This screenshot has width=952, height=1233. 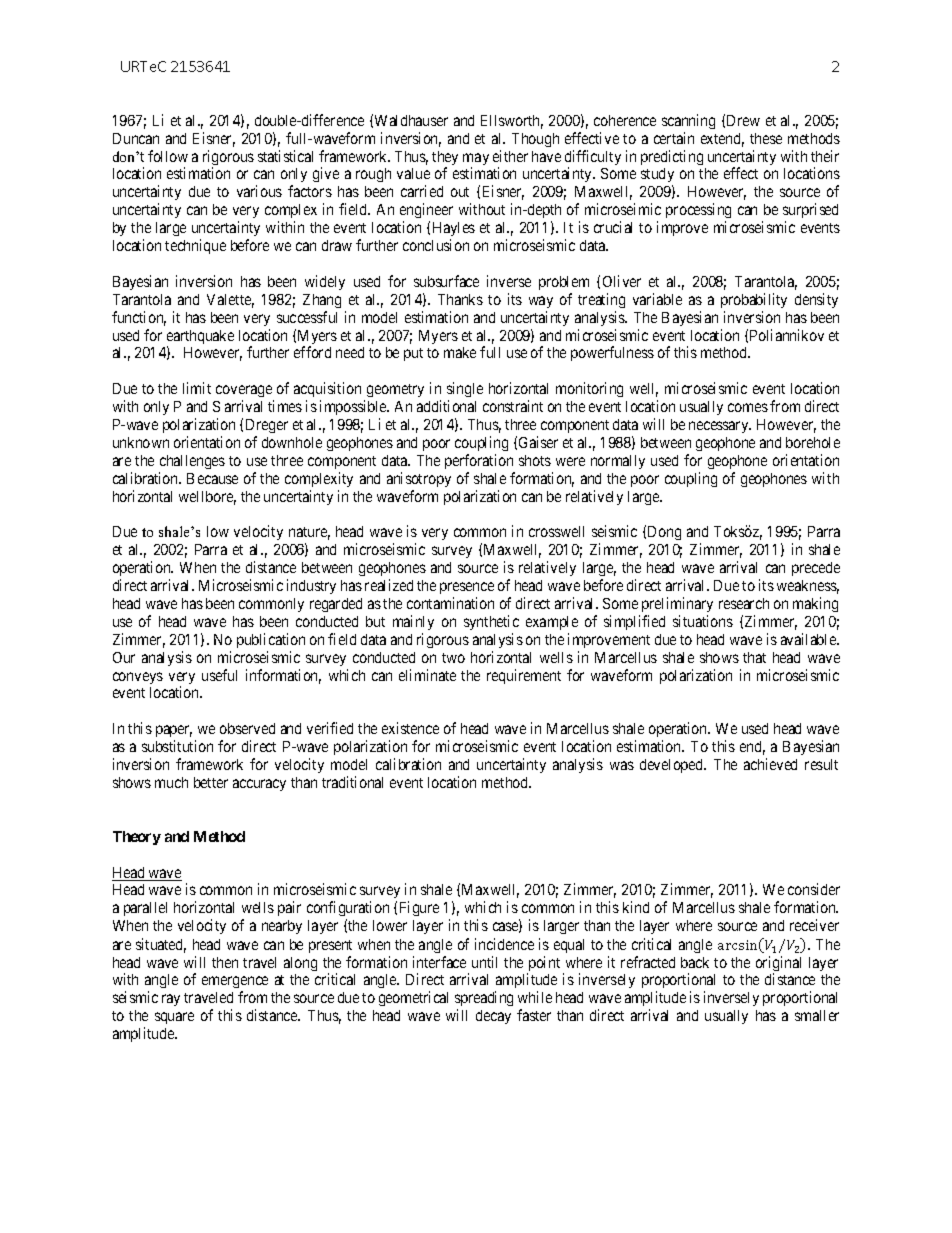 I want to click on observed, so click(x=247, y=728).
